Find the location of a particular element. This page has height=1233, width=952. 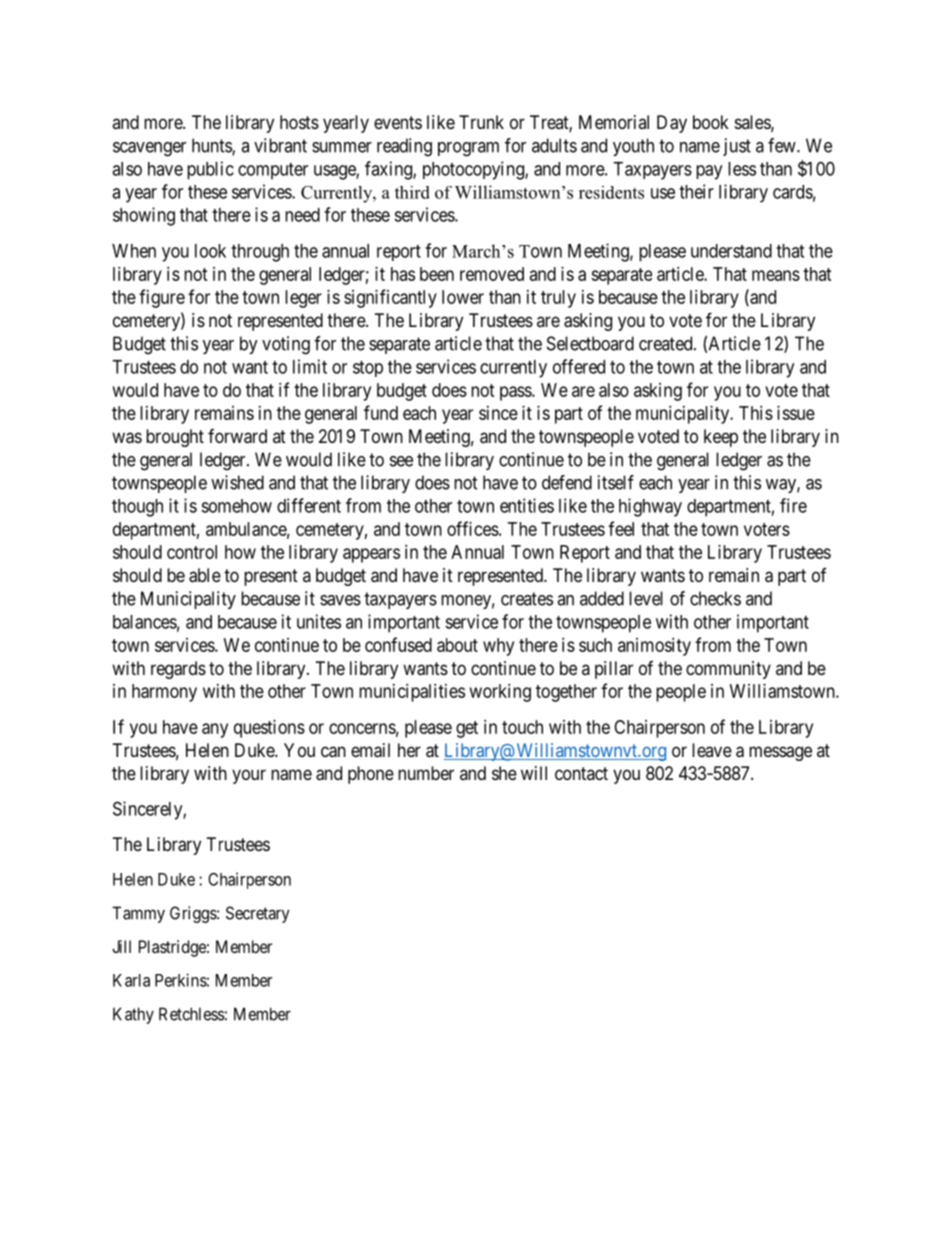

checks is located at coordinates (715, 598).
